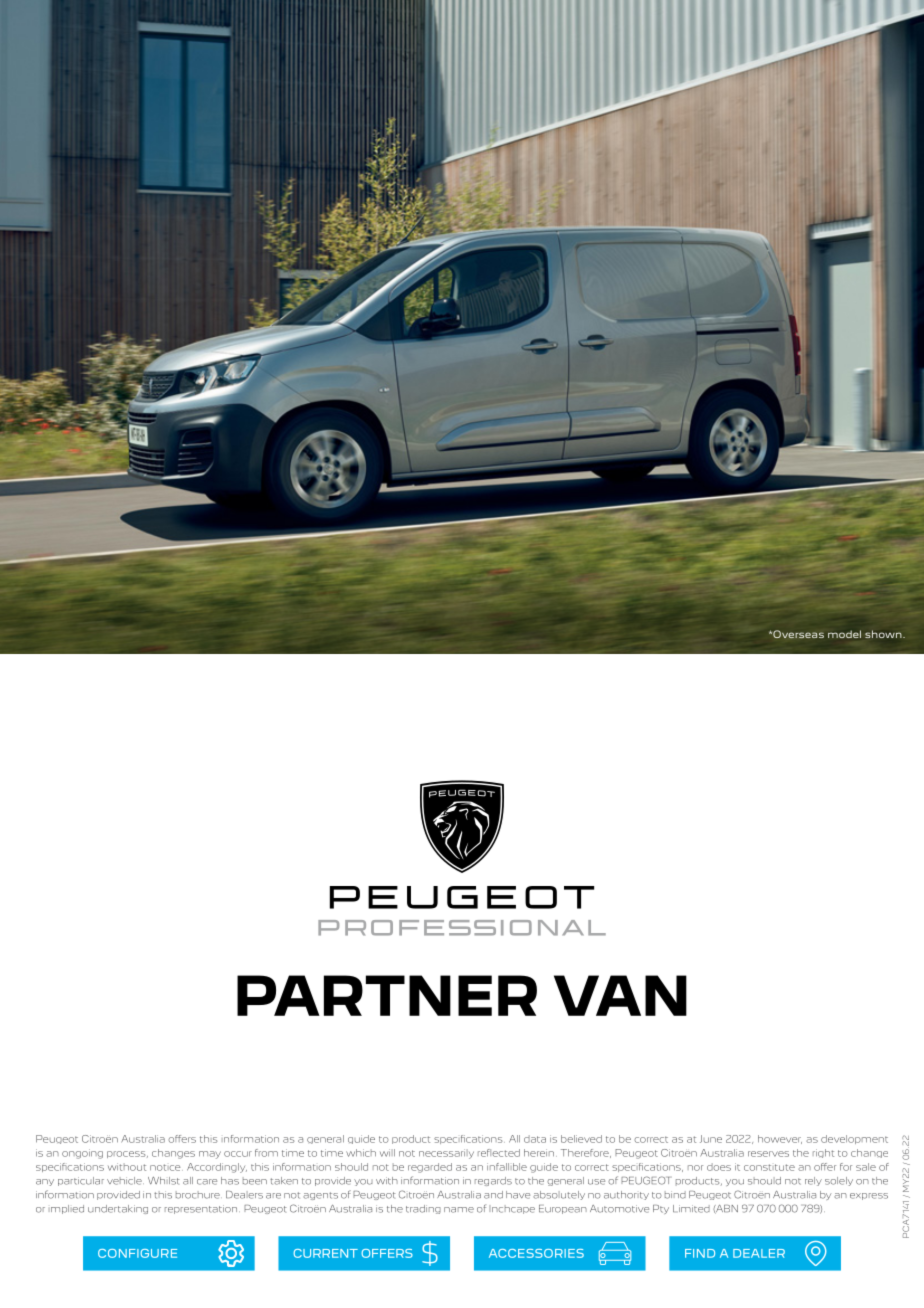  Describe the element at coordinates (780, 1139) in the screenshot. I see `however` at that location.
